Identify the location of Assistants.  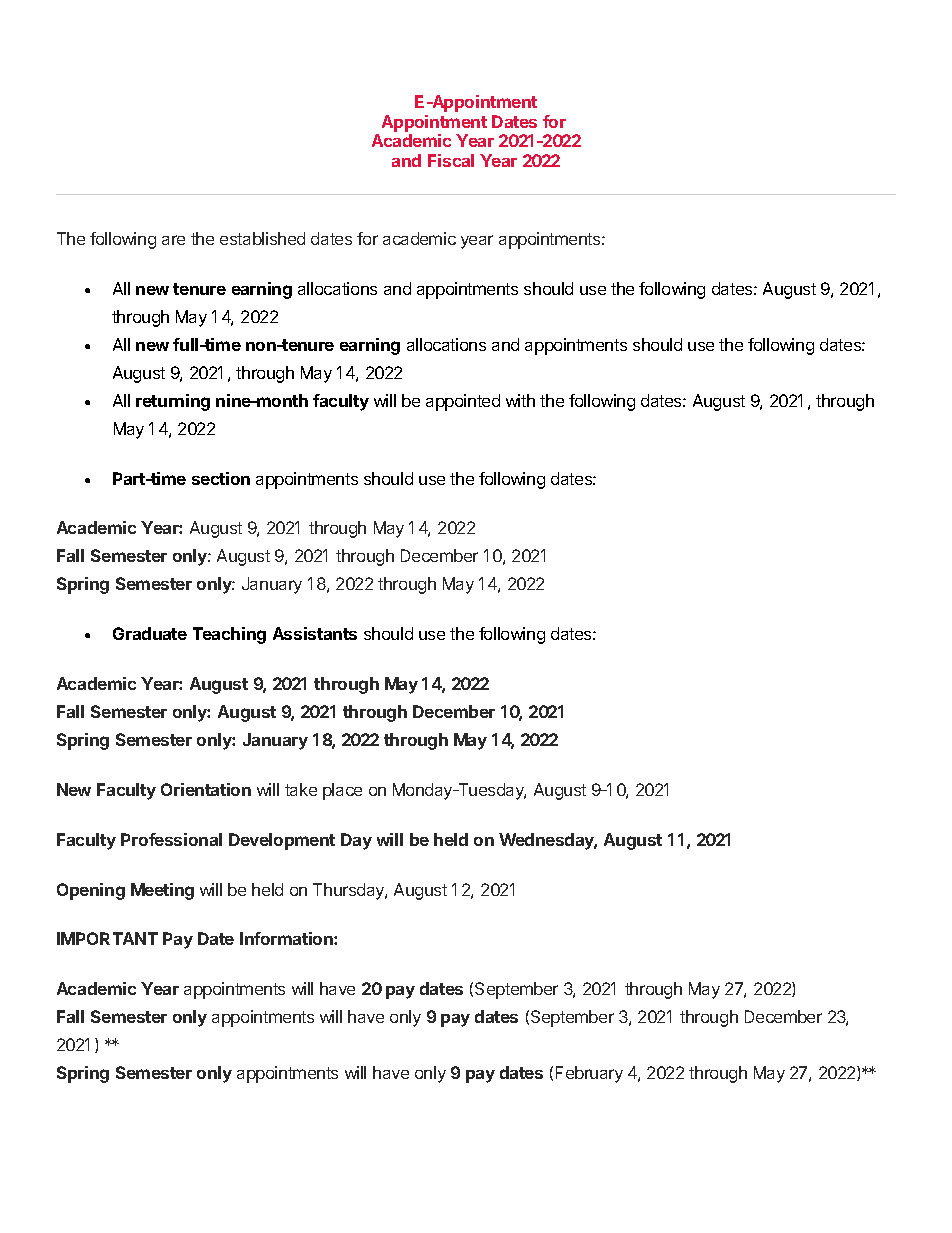
(315, 633).
